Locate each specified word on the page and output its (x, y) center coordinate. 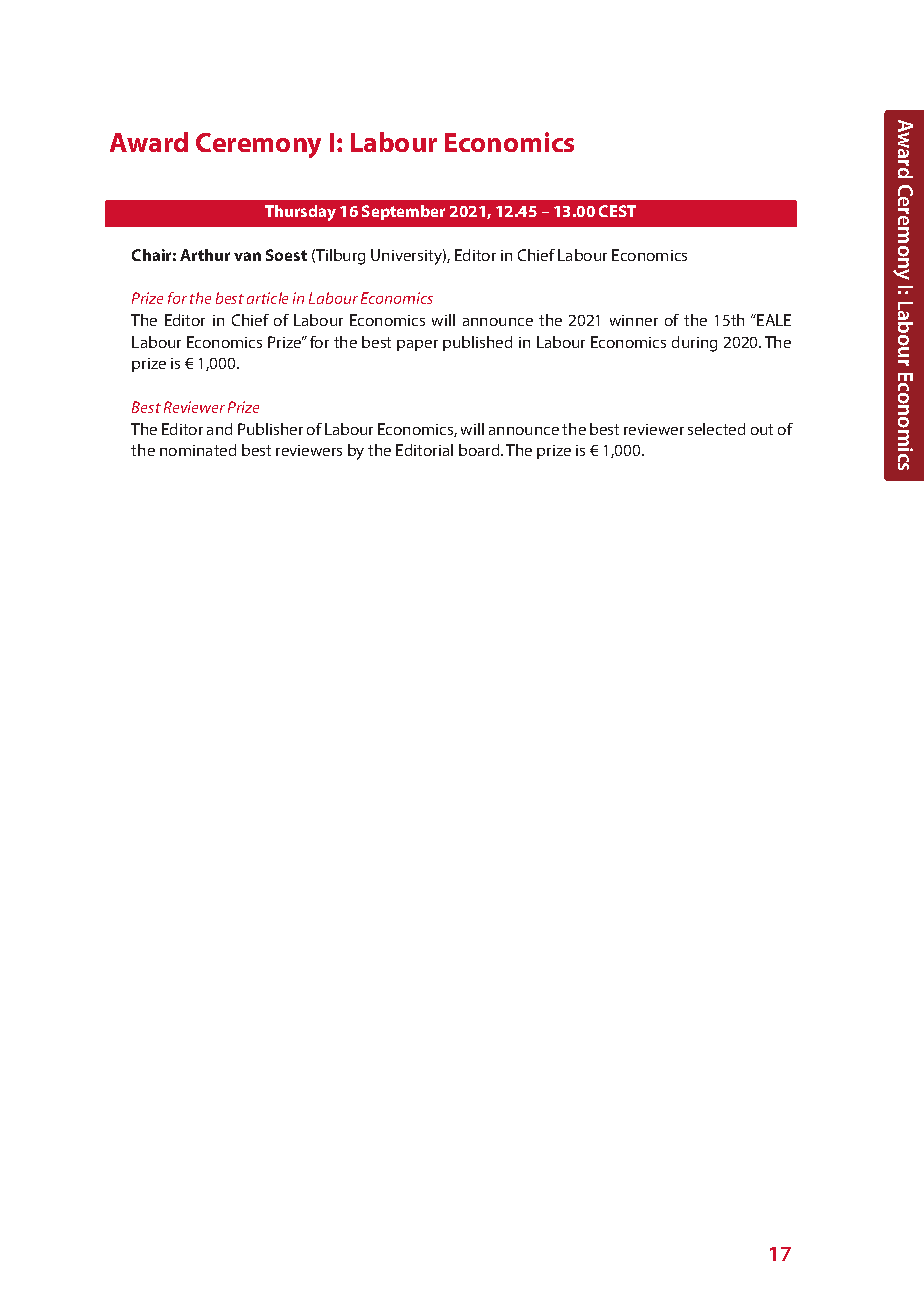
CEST (617, 211)
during (694, 344)
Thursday (300, 213)
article (267, 298)
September (403, 212)
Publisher (270, 429)
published (477, 343)
